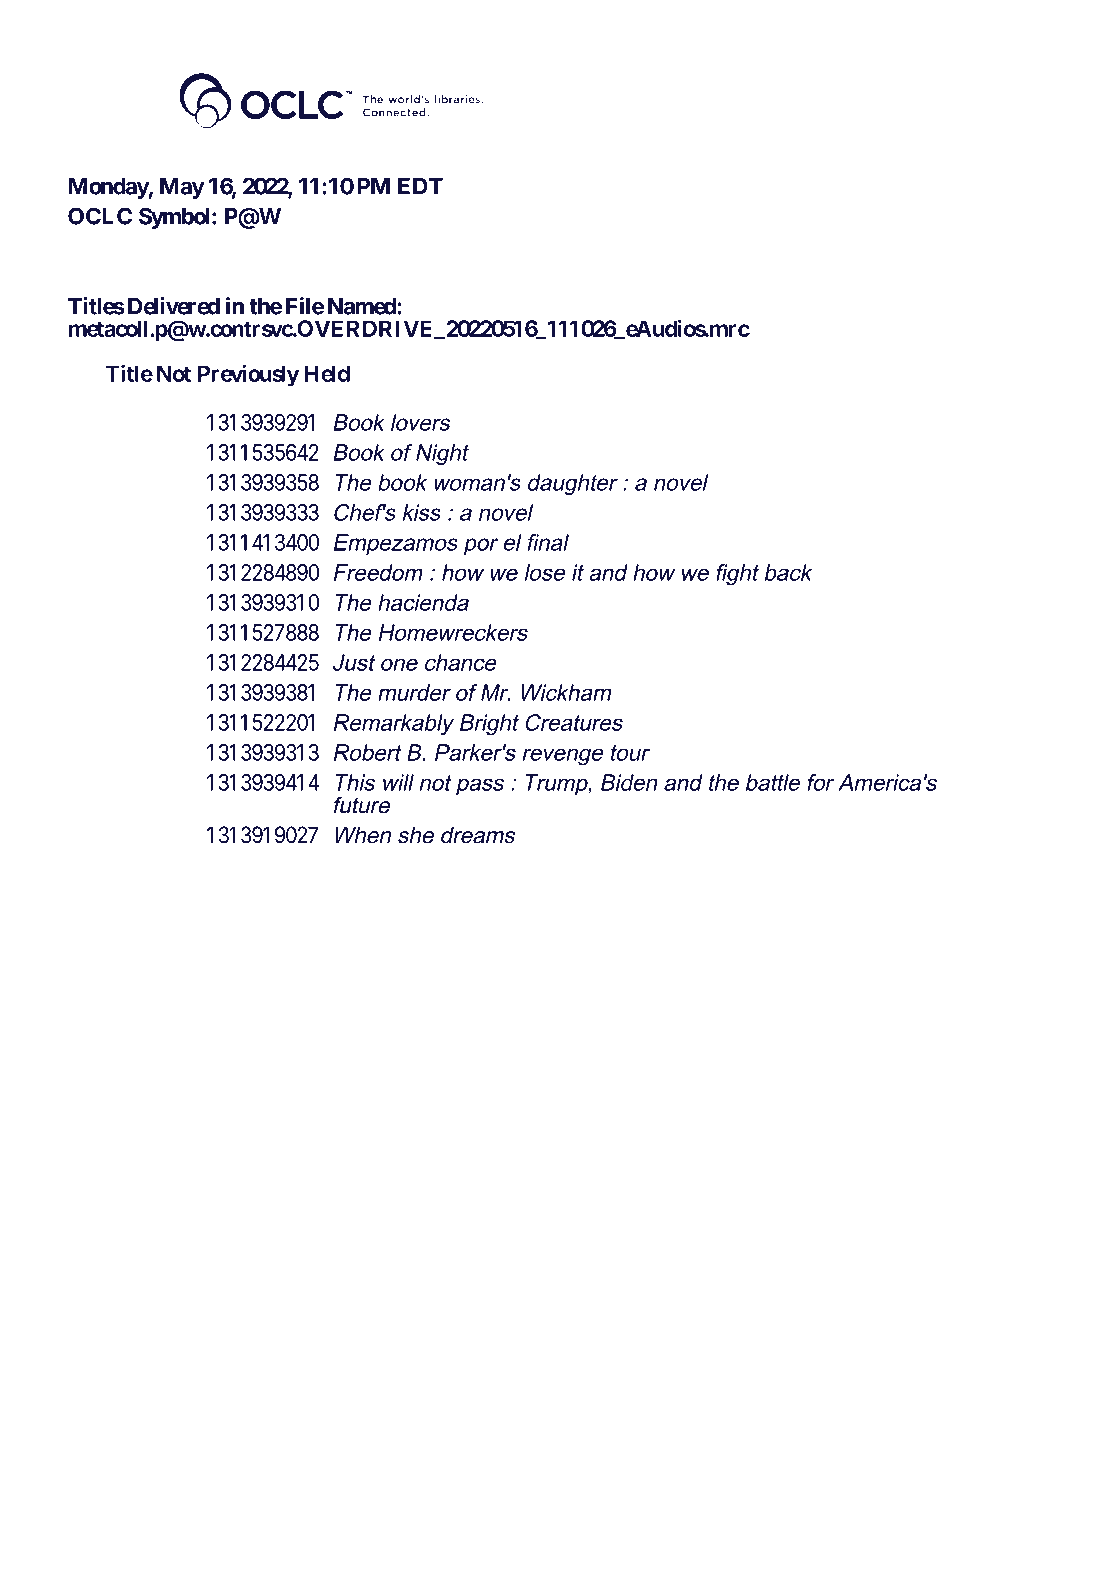 The width and height of the screenshot is (1116, 1579). I want to click on EDT, so click(420, 186).
